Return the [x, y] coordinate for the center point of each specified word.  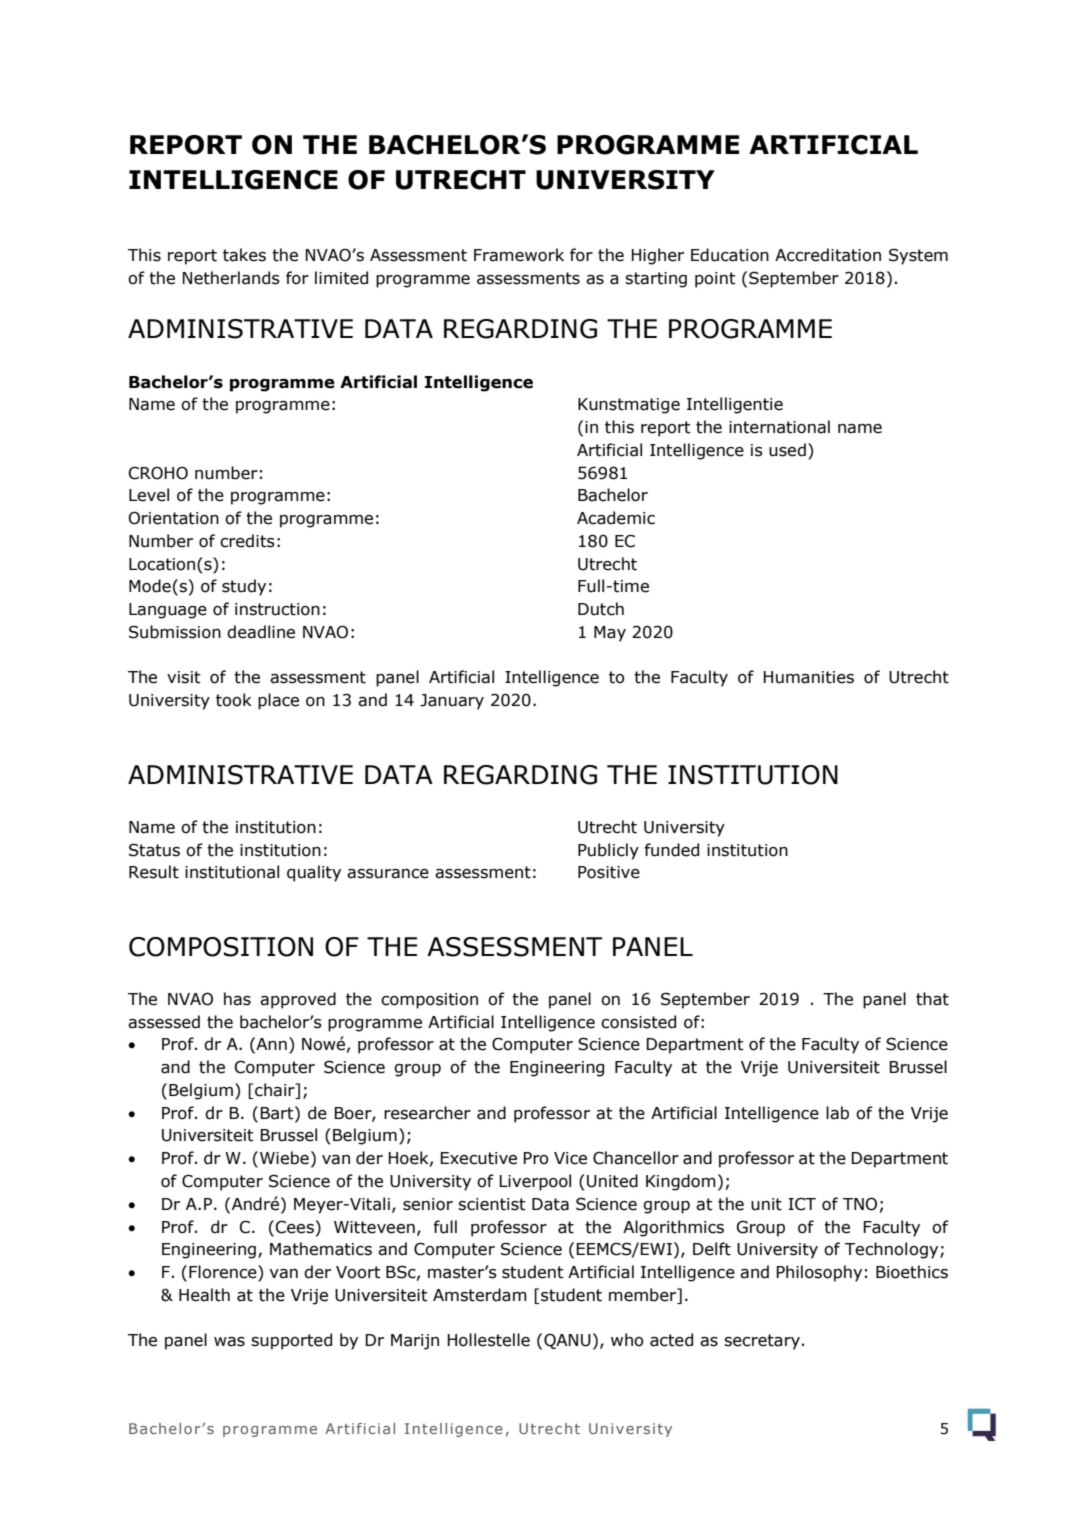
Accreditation [828, 255]
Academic [616, 518]
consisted [638, 1022]
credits [247, 541]
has [237, 999]
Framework [519, 255]
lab [837, 1113]
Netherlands [231, 278]
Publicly [608, 851]
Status [154, 850]
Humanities [808, 677]
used [787, 450]
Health [204, 1295]
